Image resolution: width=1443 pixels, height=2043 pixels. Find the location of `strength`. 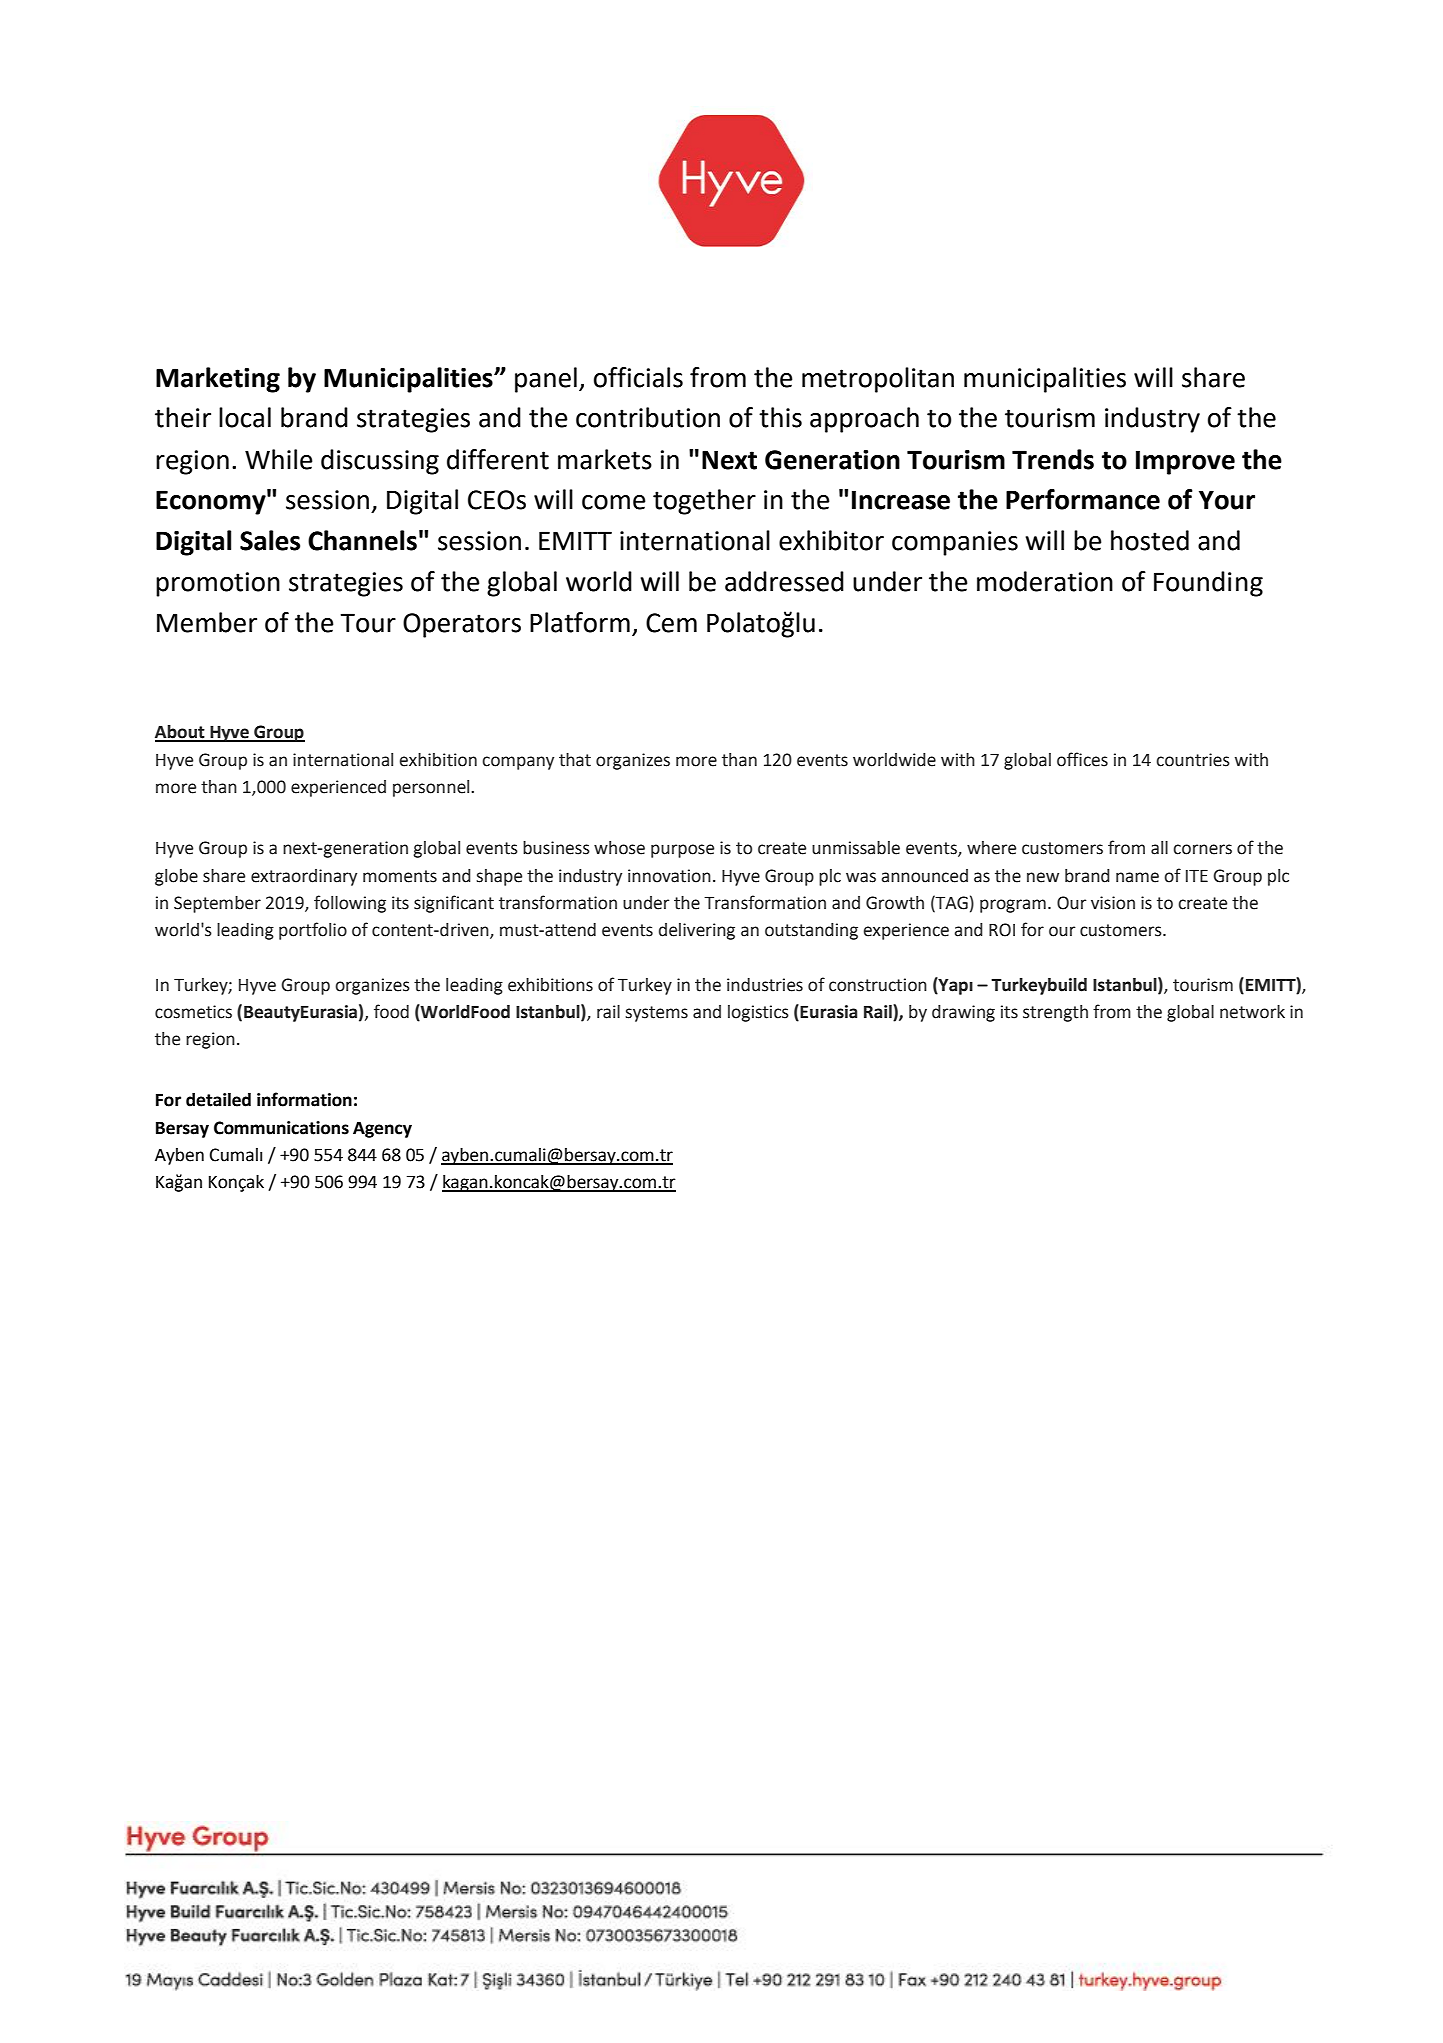

strength is located at coordinates (1055, 1013).
